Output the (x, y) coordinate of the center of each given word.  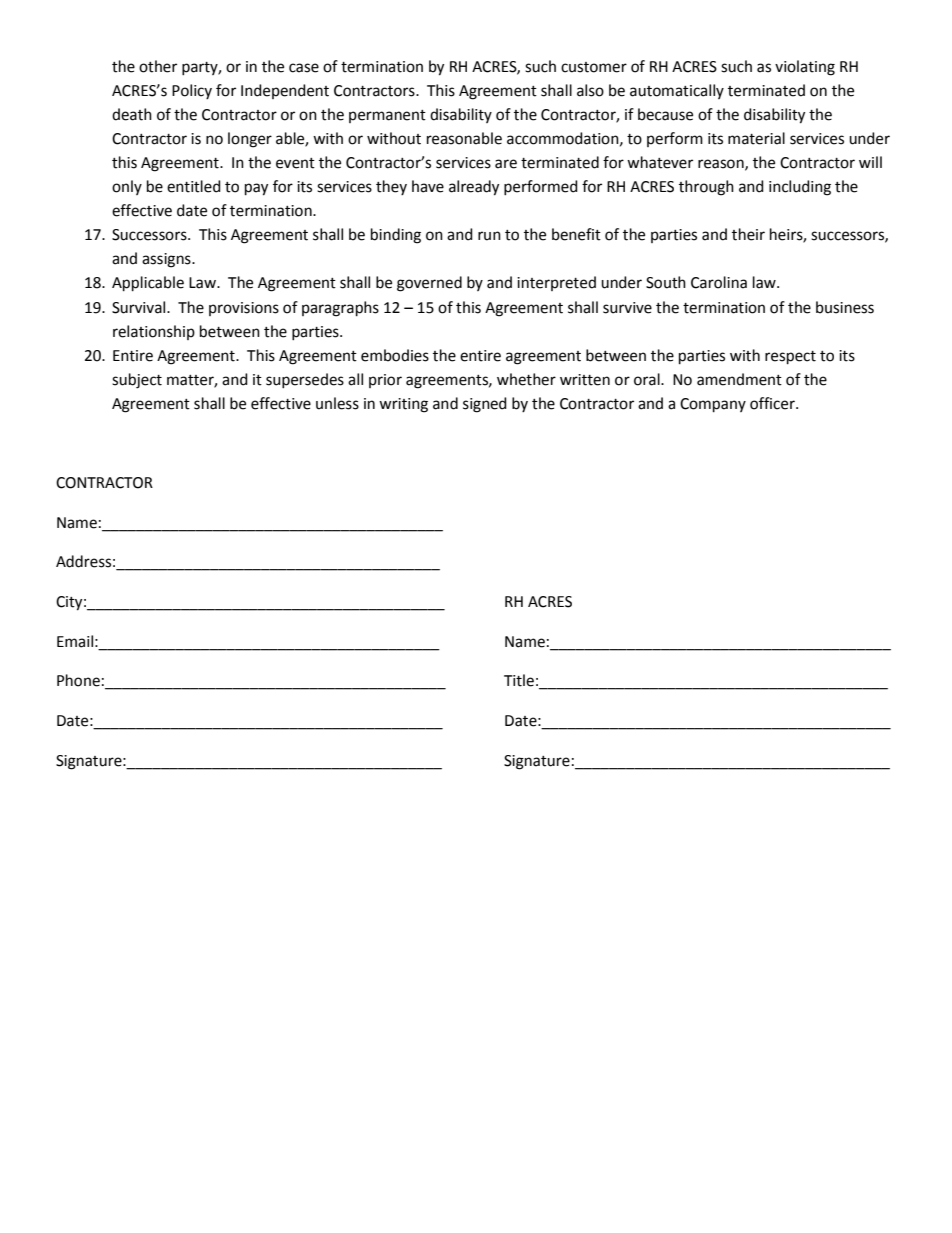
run (489, 236)
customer (594, 67)
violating (805, 68)
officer (773, 403)
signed (485, 405)
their (748, 234)
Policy (192, 91)
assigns (167, 260)
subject (137, 381)
